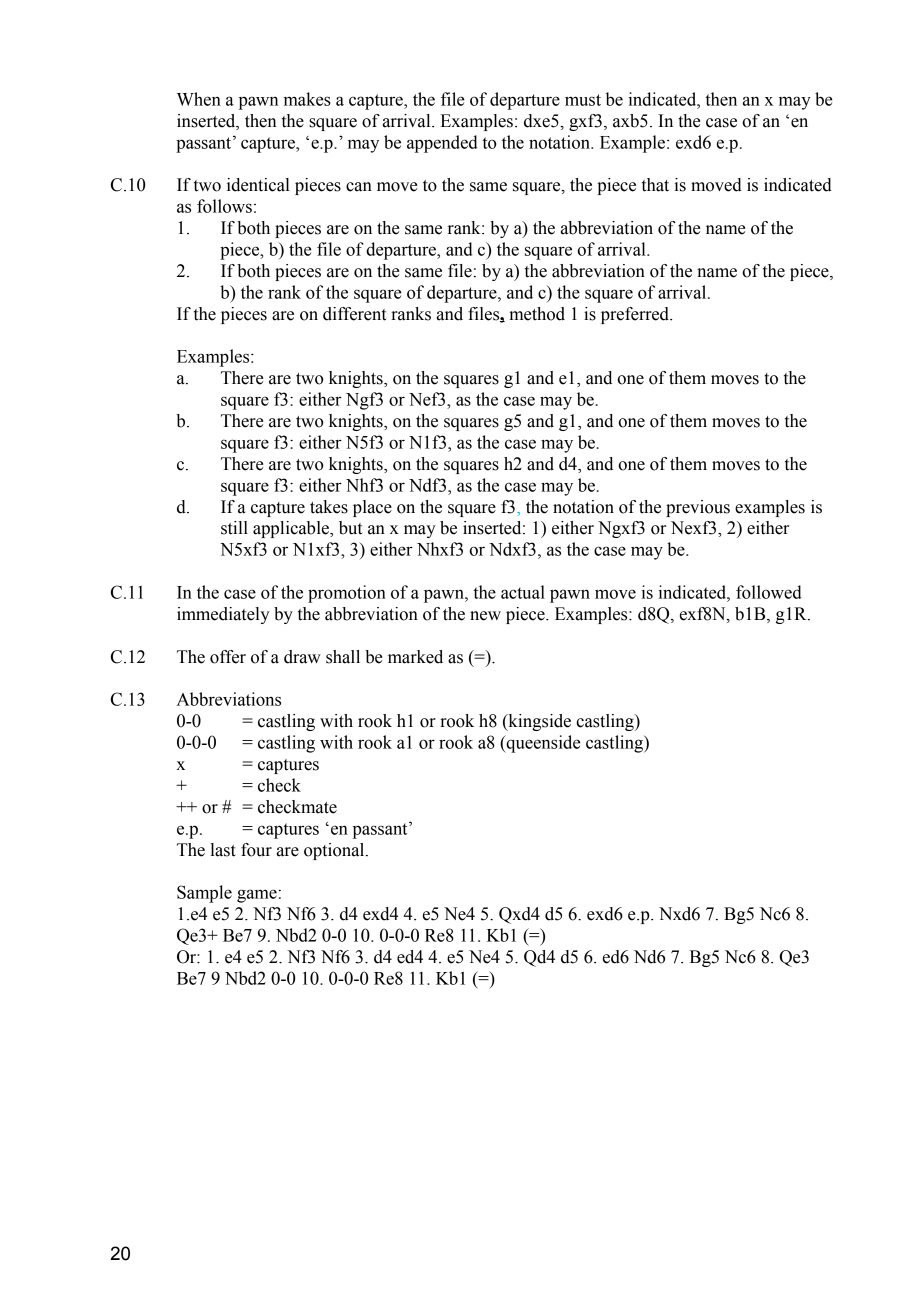 The image size is (924, 1308). What do you see at coordinates (354, 314) in the screenshot?
I see `different` at bounding box center [354, 314].
